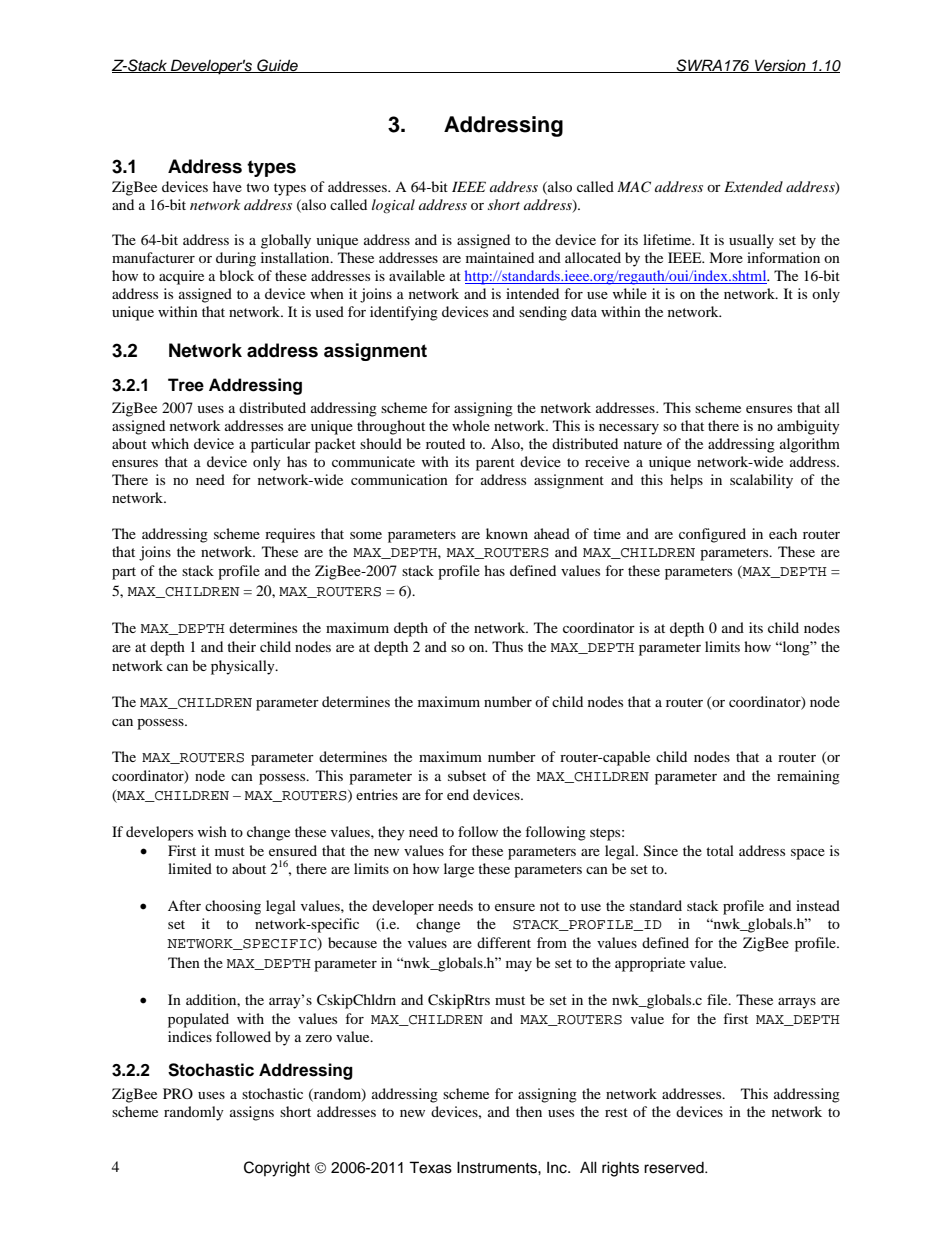 This document has height=1233, width=952. Describe the element at coordinates (430, 1167) in the document. I see `Texas` at that location.
